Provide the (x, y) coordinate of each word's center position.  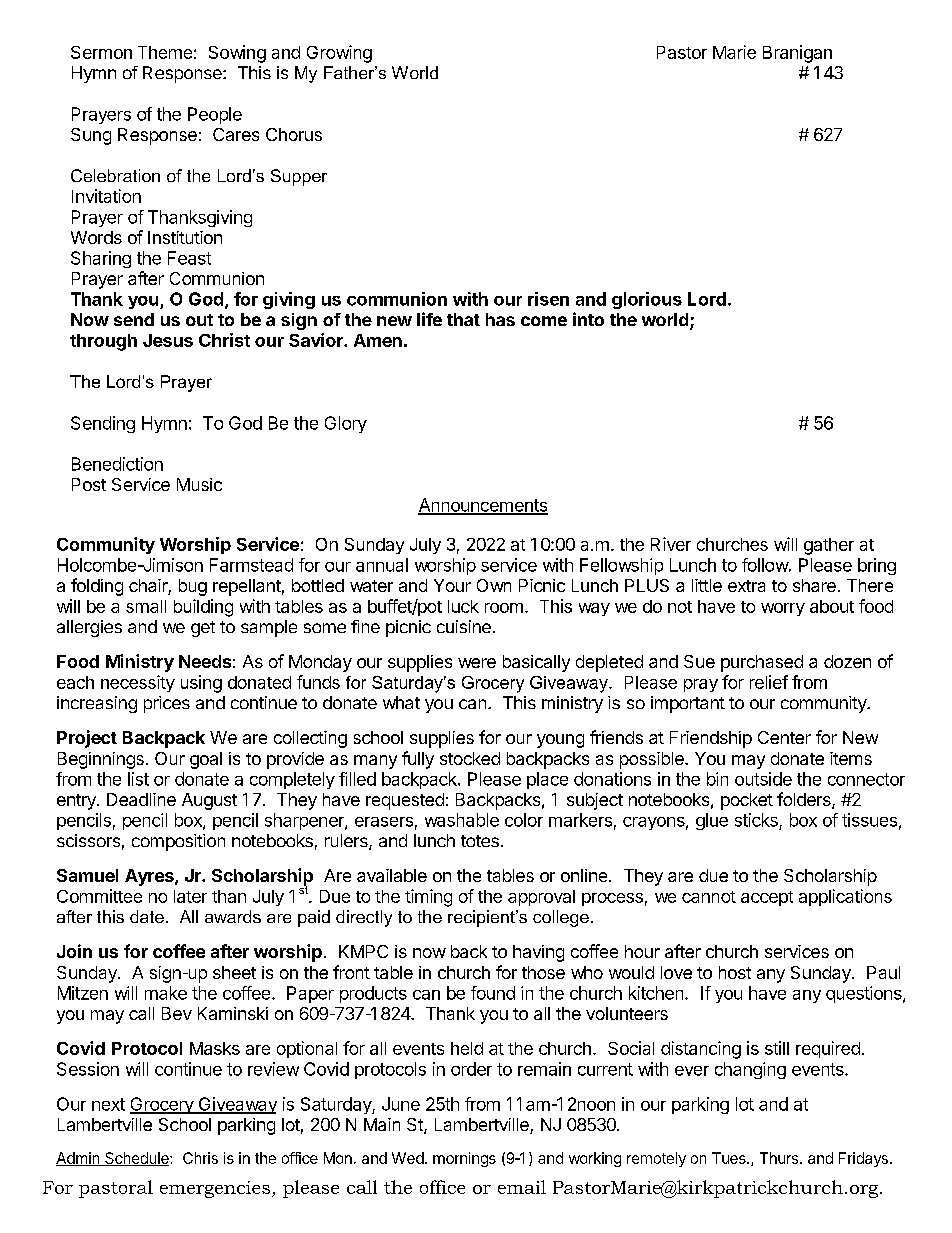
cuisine (464, 626)
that (463, 319)
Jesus (168, 340)
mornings (464, 1159)
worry (783, 609)
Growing (339, 54)
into (588, 319)
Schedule (137, 1159)
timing (428, 898)
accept (767, 898)
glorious (647, 300)
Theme (165, 52)
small (146, 606)
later (190, 896)
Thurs (780, 1158)
